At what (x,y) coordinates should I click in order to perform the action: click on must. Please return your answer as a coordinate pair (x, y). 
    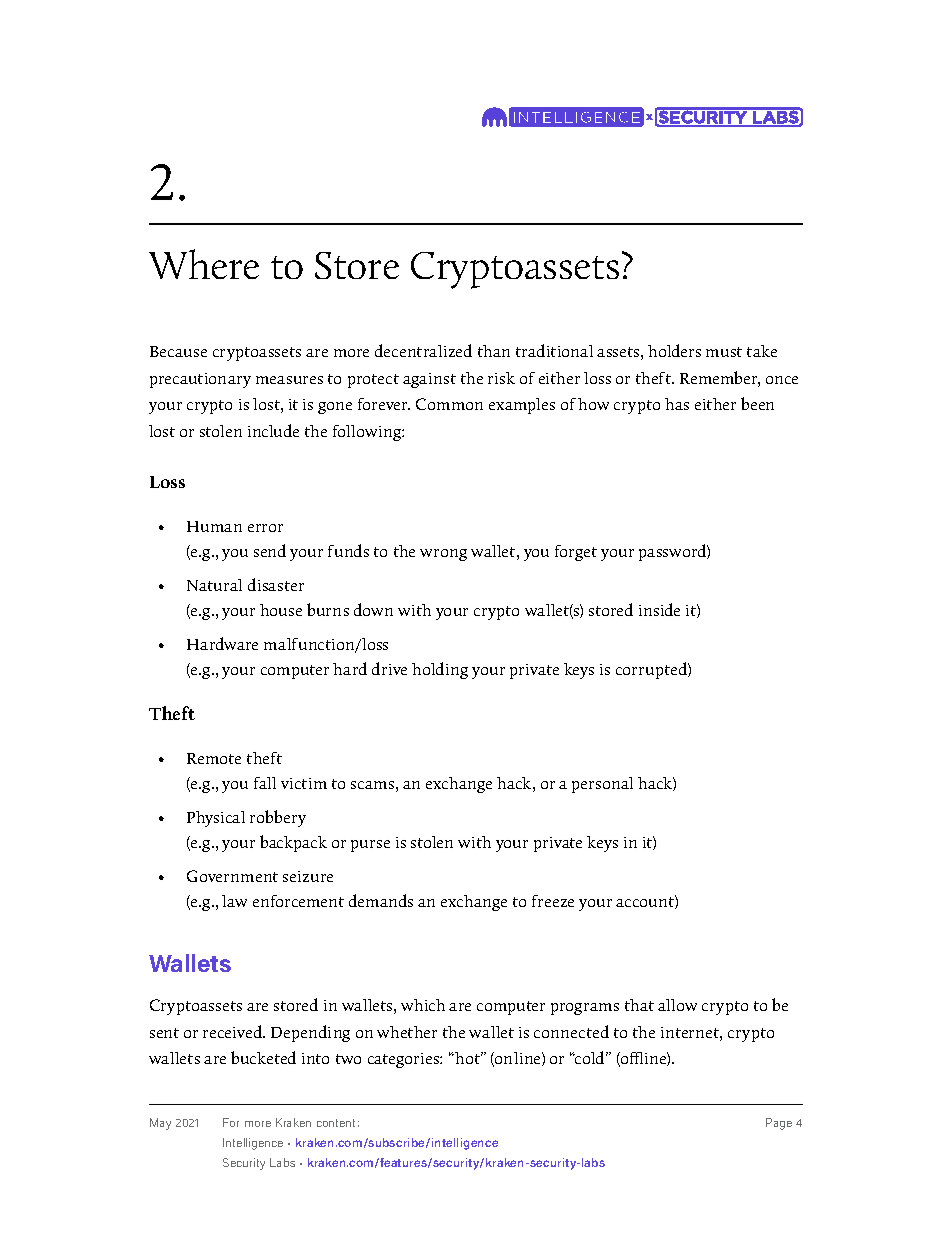
    Looking at the image, I should click on (724, 352).
